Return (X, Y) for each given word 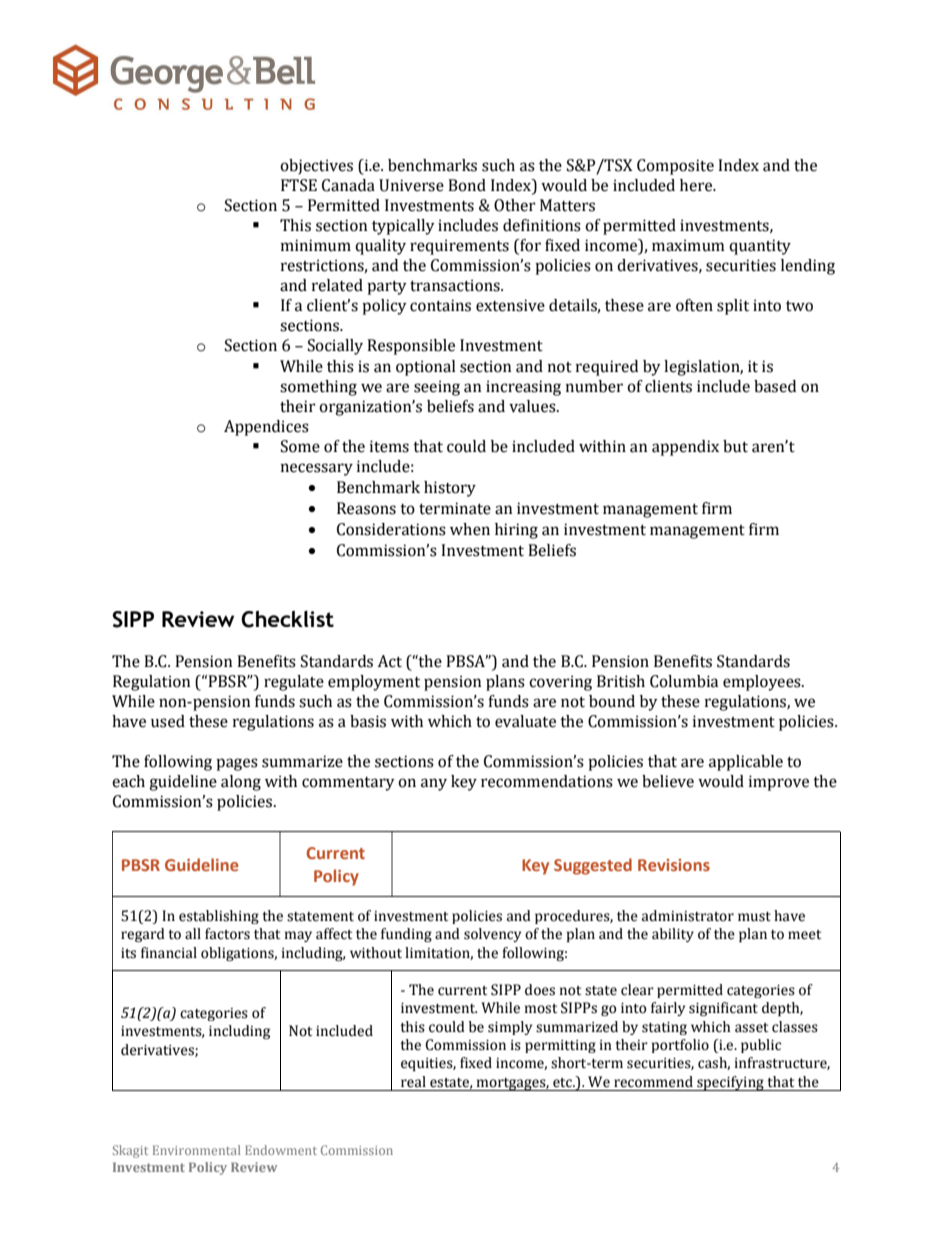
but (735, 446)
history (450, 489)
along (241, 783)
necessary (317, 469)
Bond (467, 185)
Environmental (196, 1150)
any (434, 784)
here (697, 185)
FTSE (299, 185)
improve (779, 783)
